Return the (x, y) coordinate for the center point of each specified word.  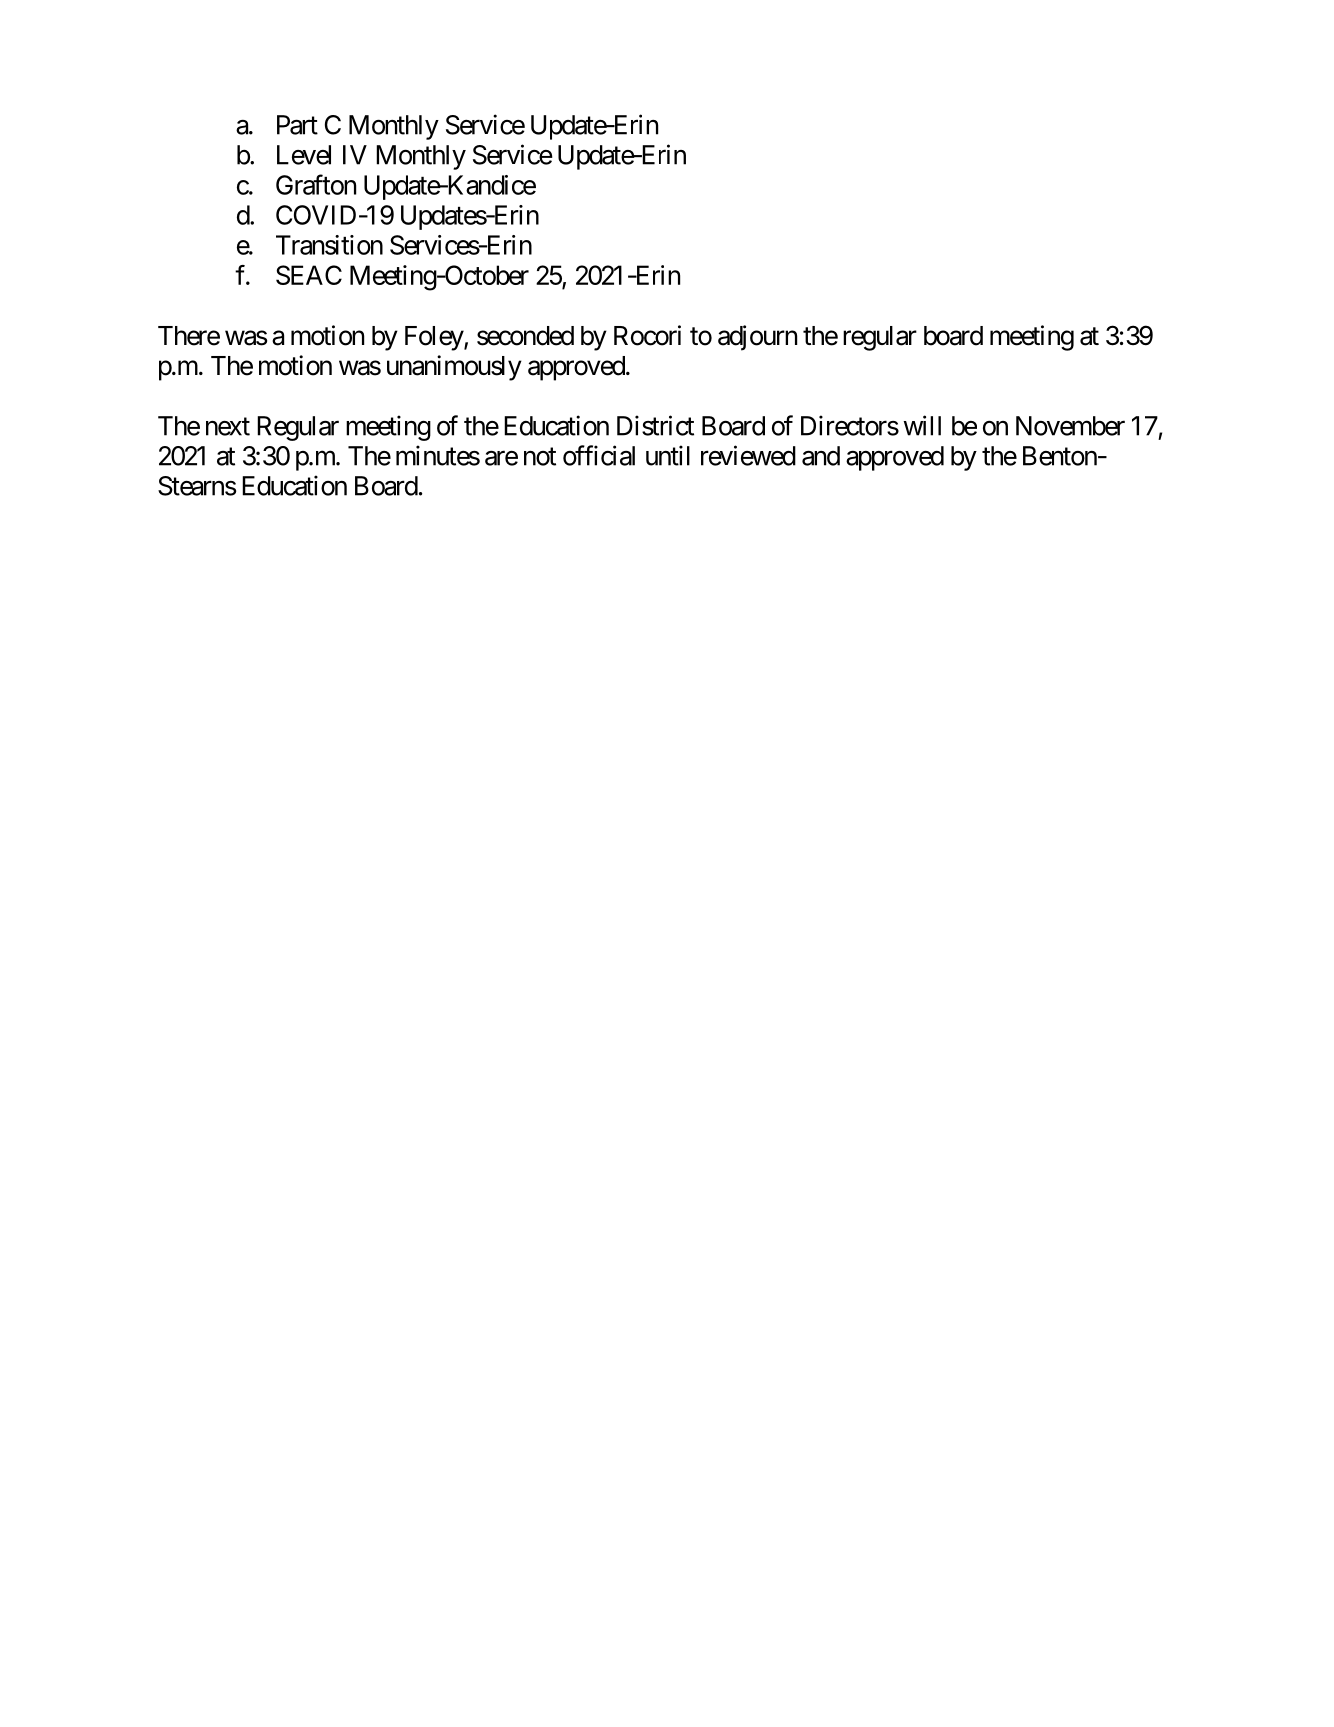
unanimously (454, 368)
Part (297, 125)
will (922, 425)
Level (304, 155)
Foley (435, 338)
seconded (525, 336)
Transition (329, 245)
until (668, 455)
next (228, 427)
